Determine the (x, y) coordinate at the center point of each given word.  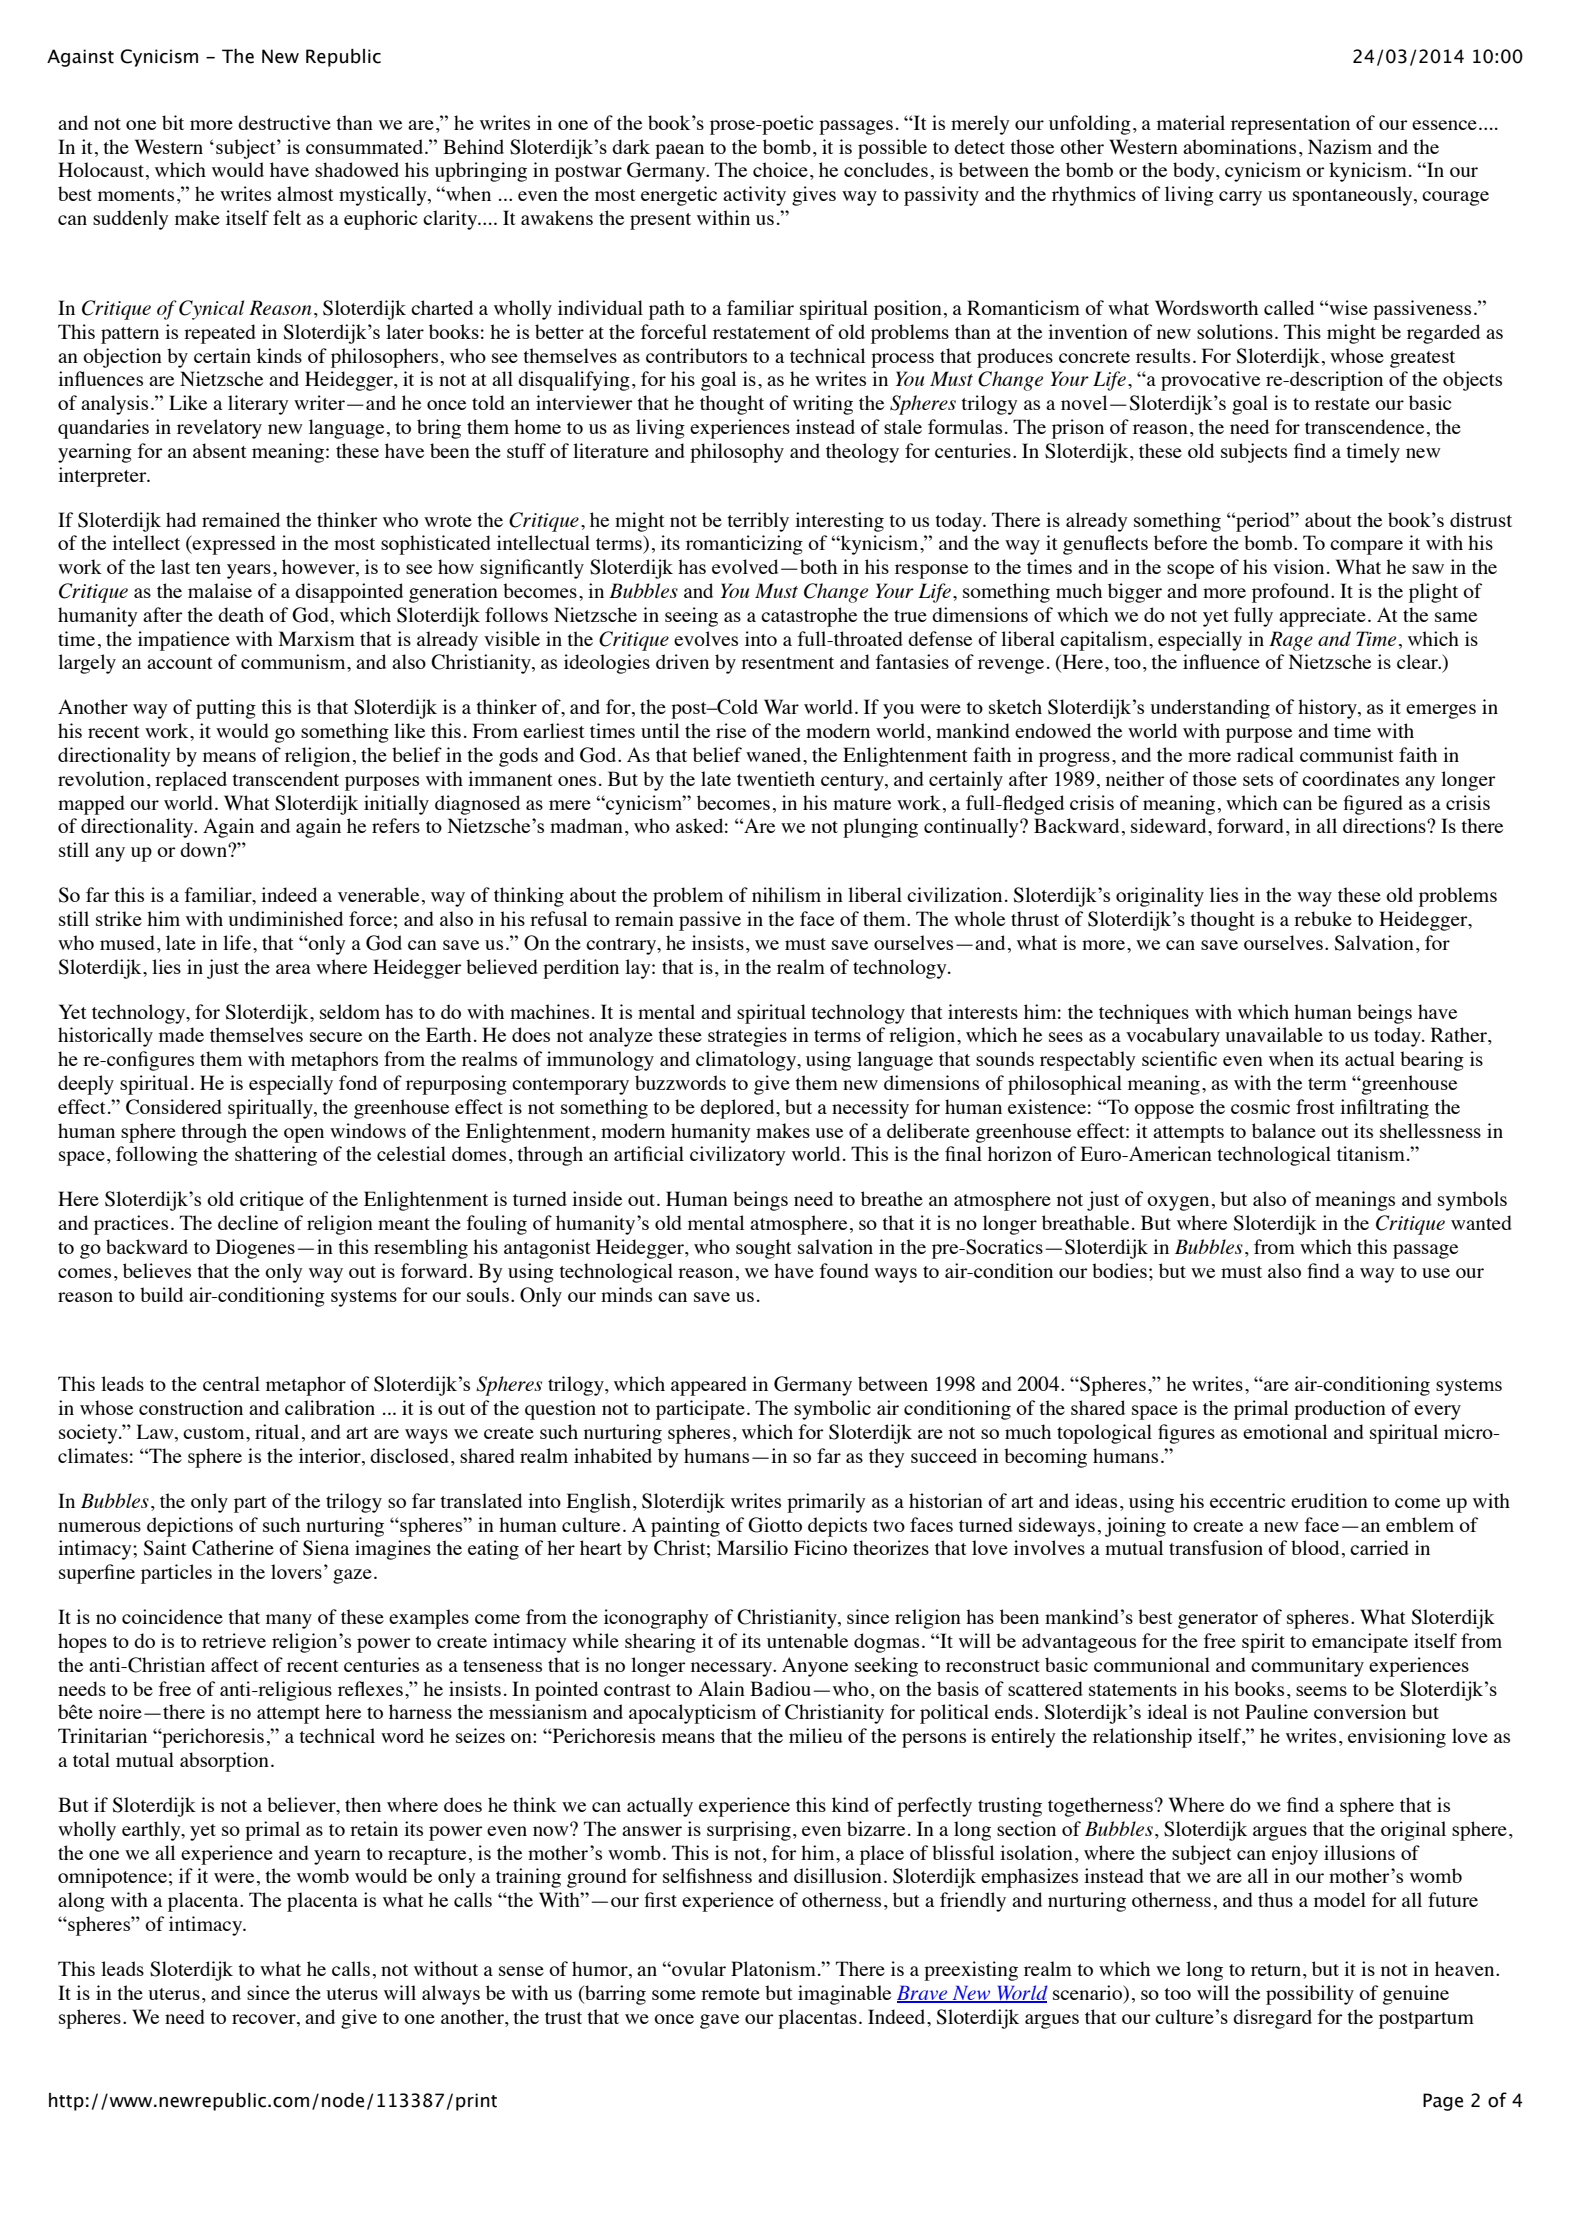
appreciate (1322, 617)
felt (287, 217)
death (241, 614)
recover (265, 2019)
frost (1315, 1106)
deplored (738, 1109)
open (304, 1135)
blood (1315, 1547)
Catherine (233, 1548)
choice (780, 169)
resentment (787, 663)
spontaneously (1354, 196)
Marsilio (752, 1547)
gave (719, 2021)
